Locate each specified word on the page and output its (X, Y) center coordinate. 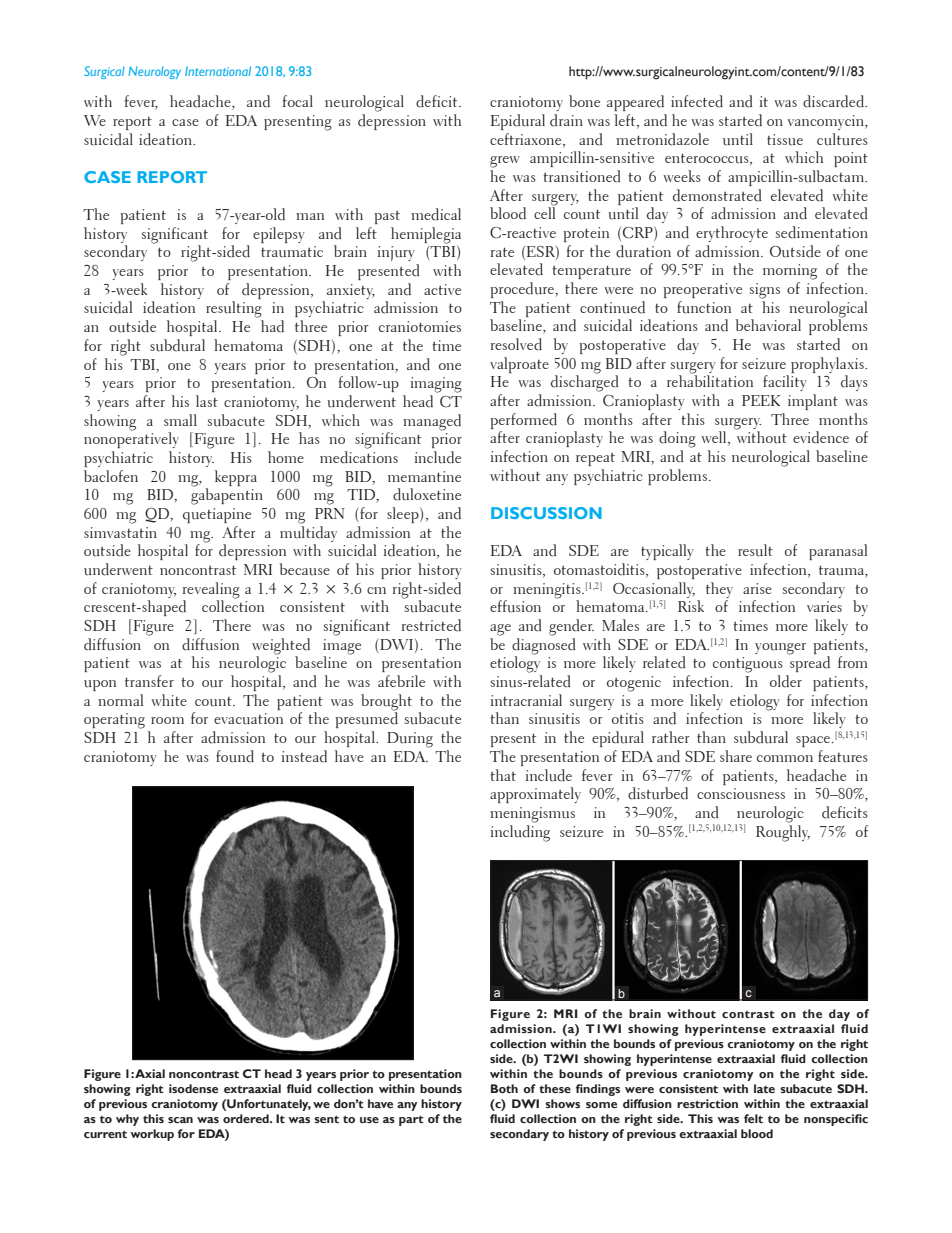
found (235, 756)
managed (432, 422)
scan (180, 1120)
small (180, 420)
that (503, 775)
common (785, 758)
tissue (785, 140)
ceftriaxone (527, 140)
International (218, 71)
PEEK (761, 400)
